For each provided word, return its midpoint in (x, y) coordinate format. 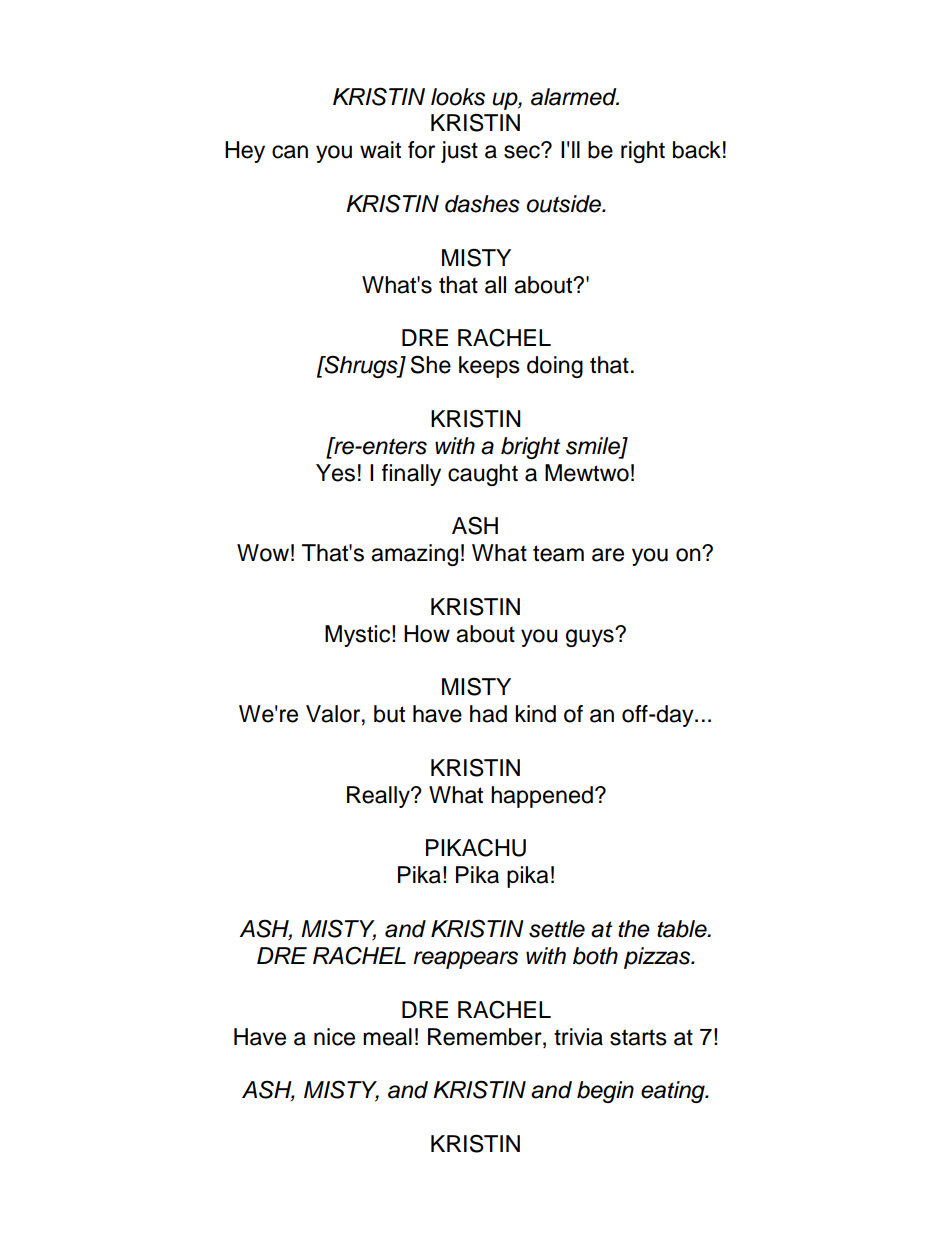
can (290, 152)
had (488, 714)
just (459, 152)
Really (379, 797)
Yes (335, 473)
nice (334, 1037)
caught (483, 475)
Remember (486, 1037)
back (697, 150)
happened (542, 797)
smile (594, 446)
